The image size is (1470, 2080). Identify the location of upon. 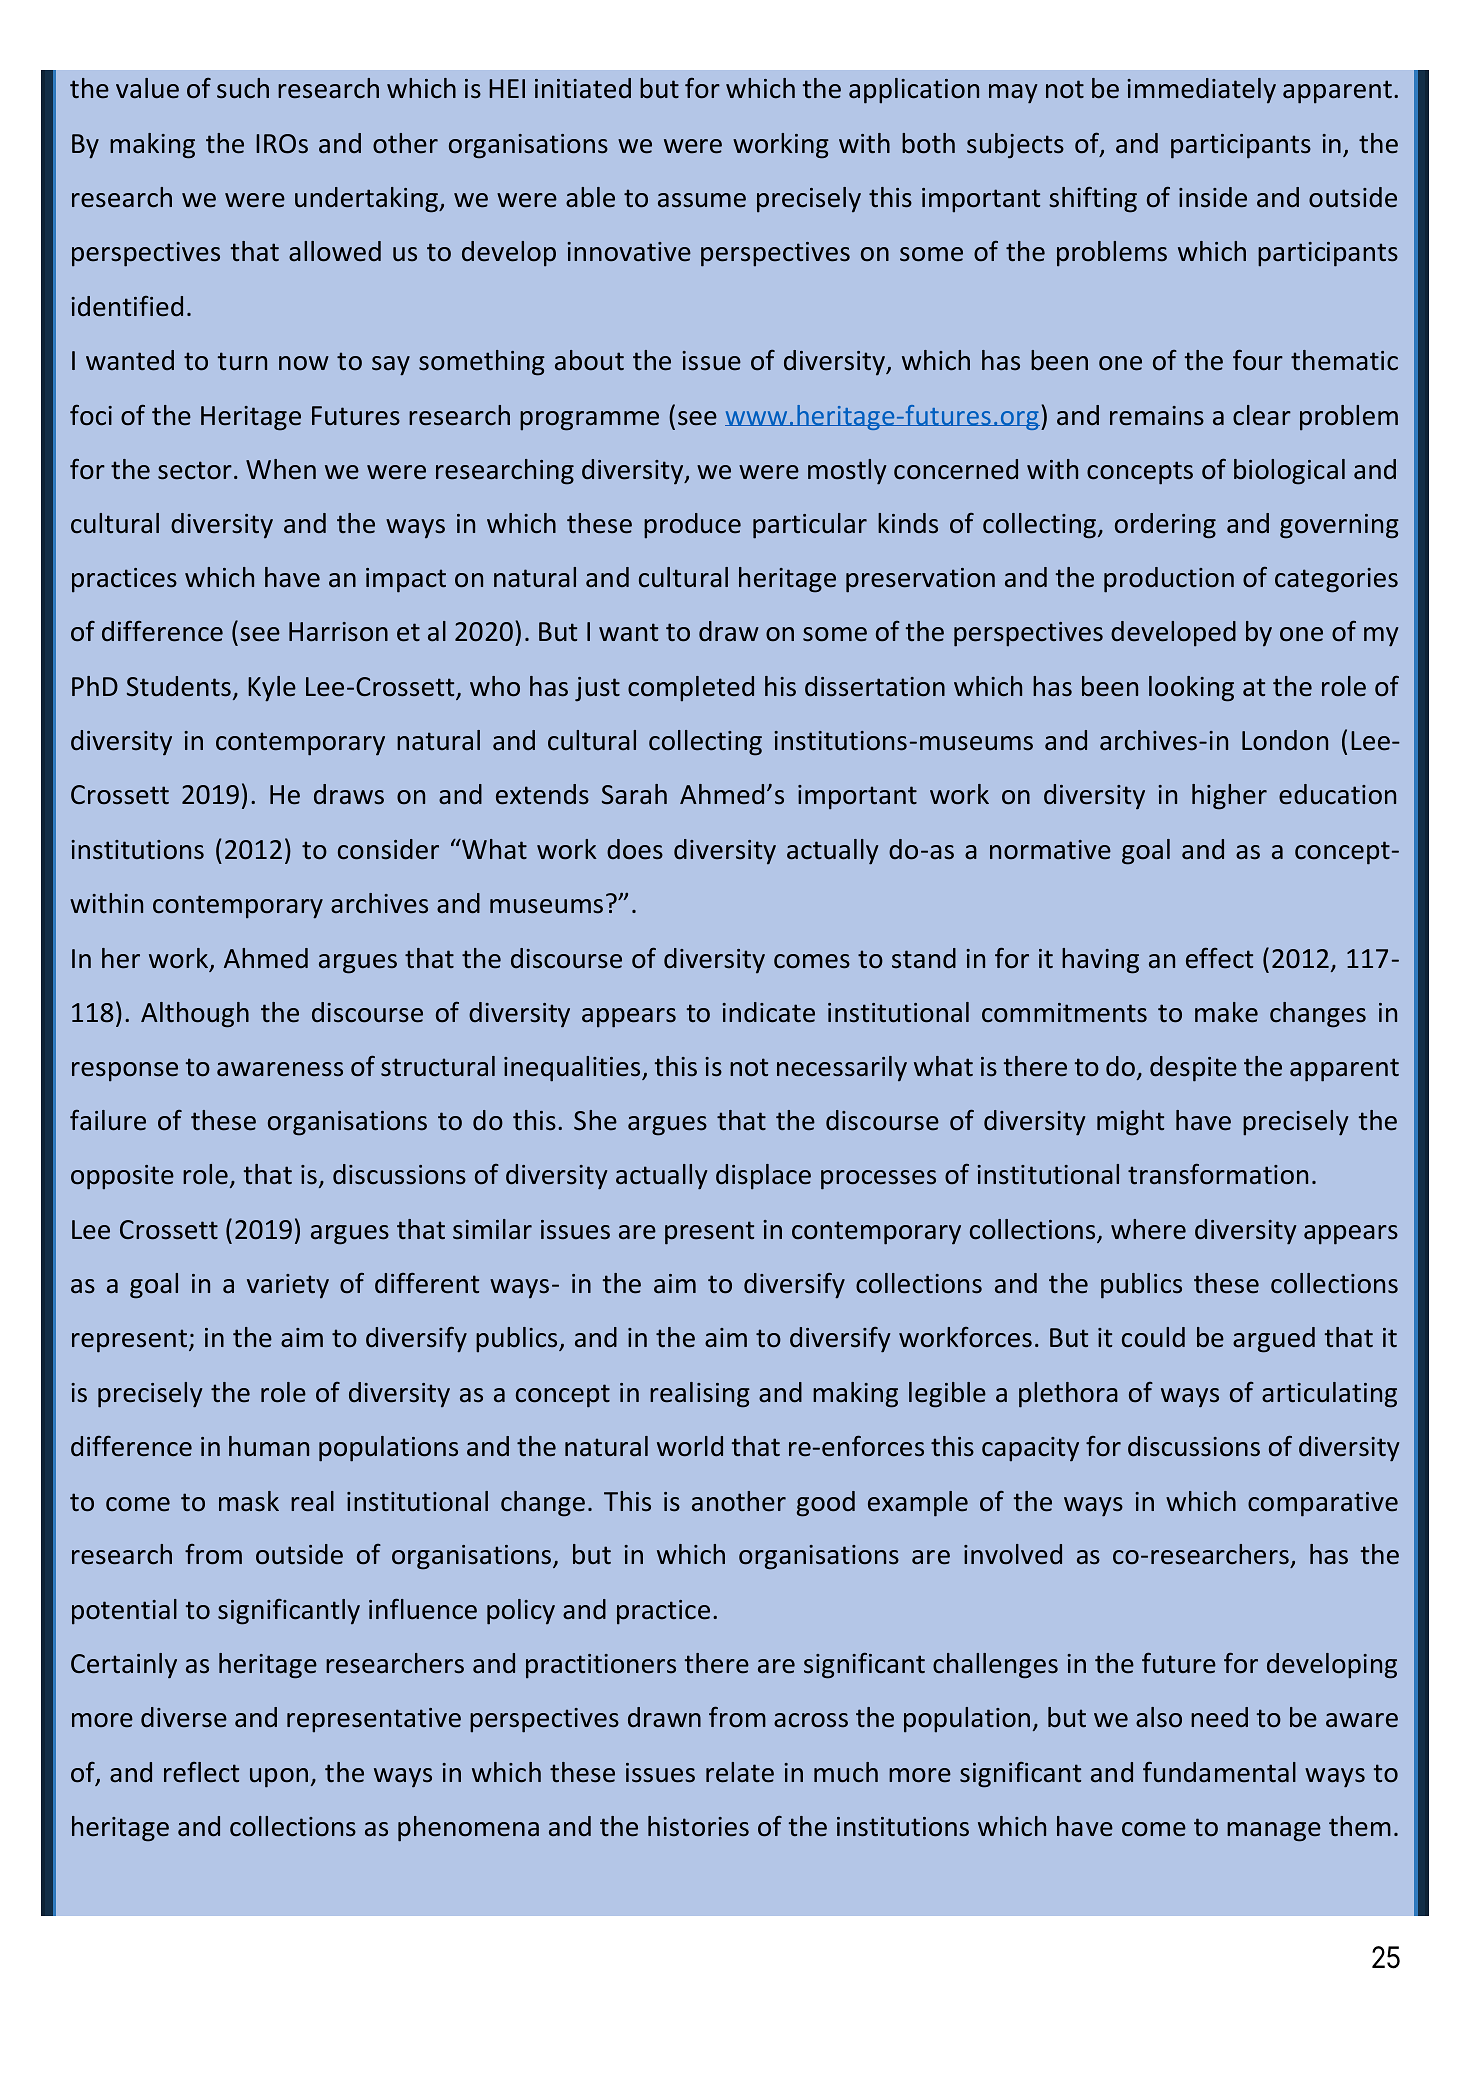
(279, 1778).
